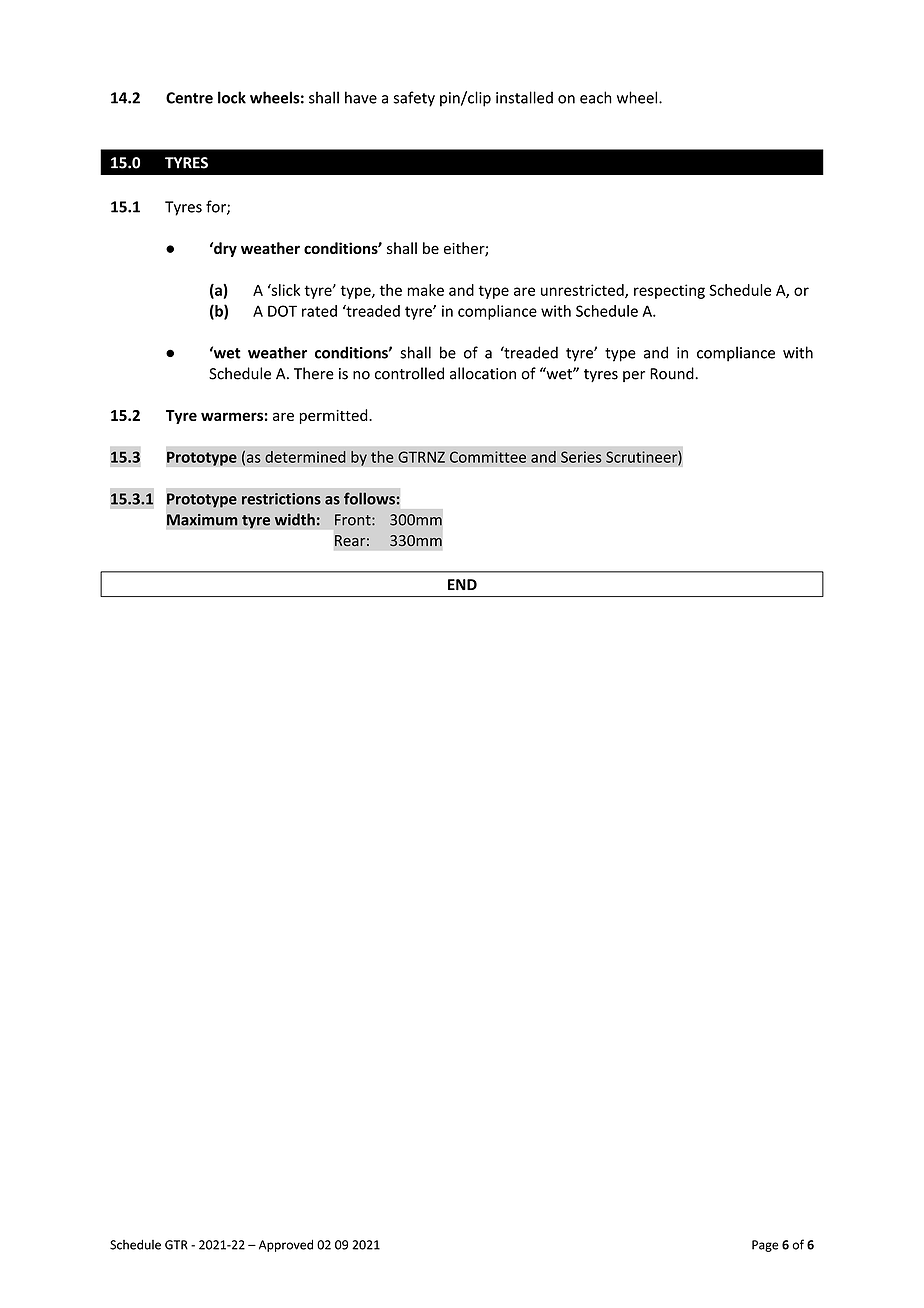 The image size is (924, 1308). What do you see at coordinates (524, 97) in the screenshot?
I see `installed` at bounding box center [524, 97].
